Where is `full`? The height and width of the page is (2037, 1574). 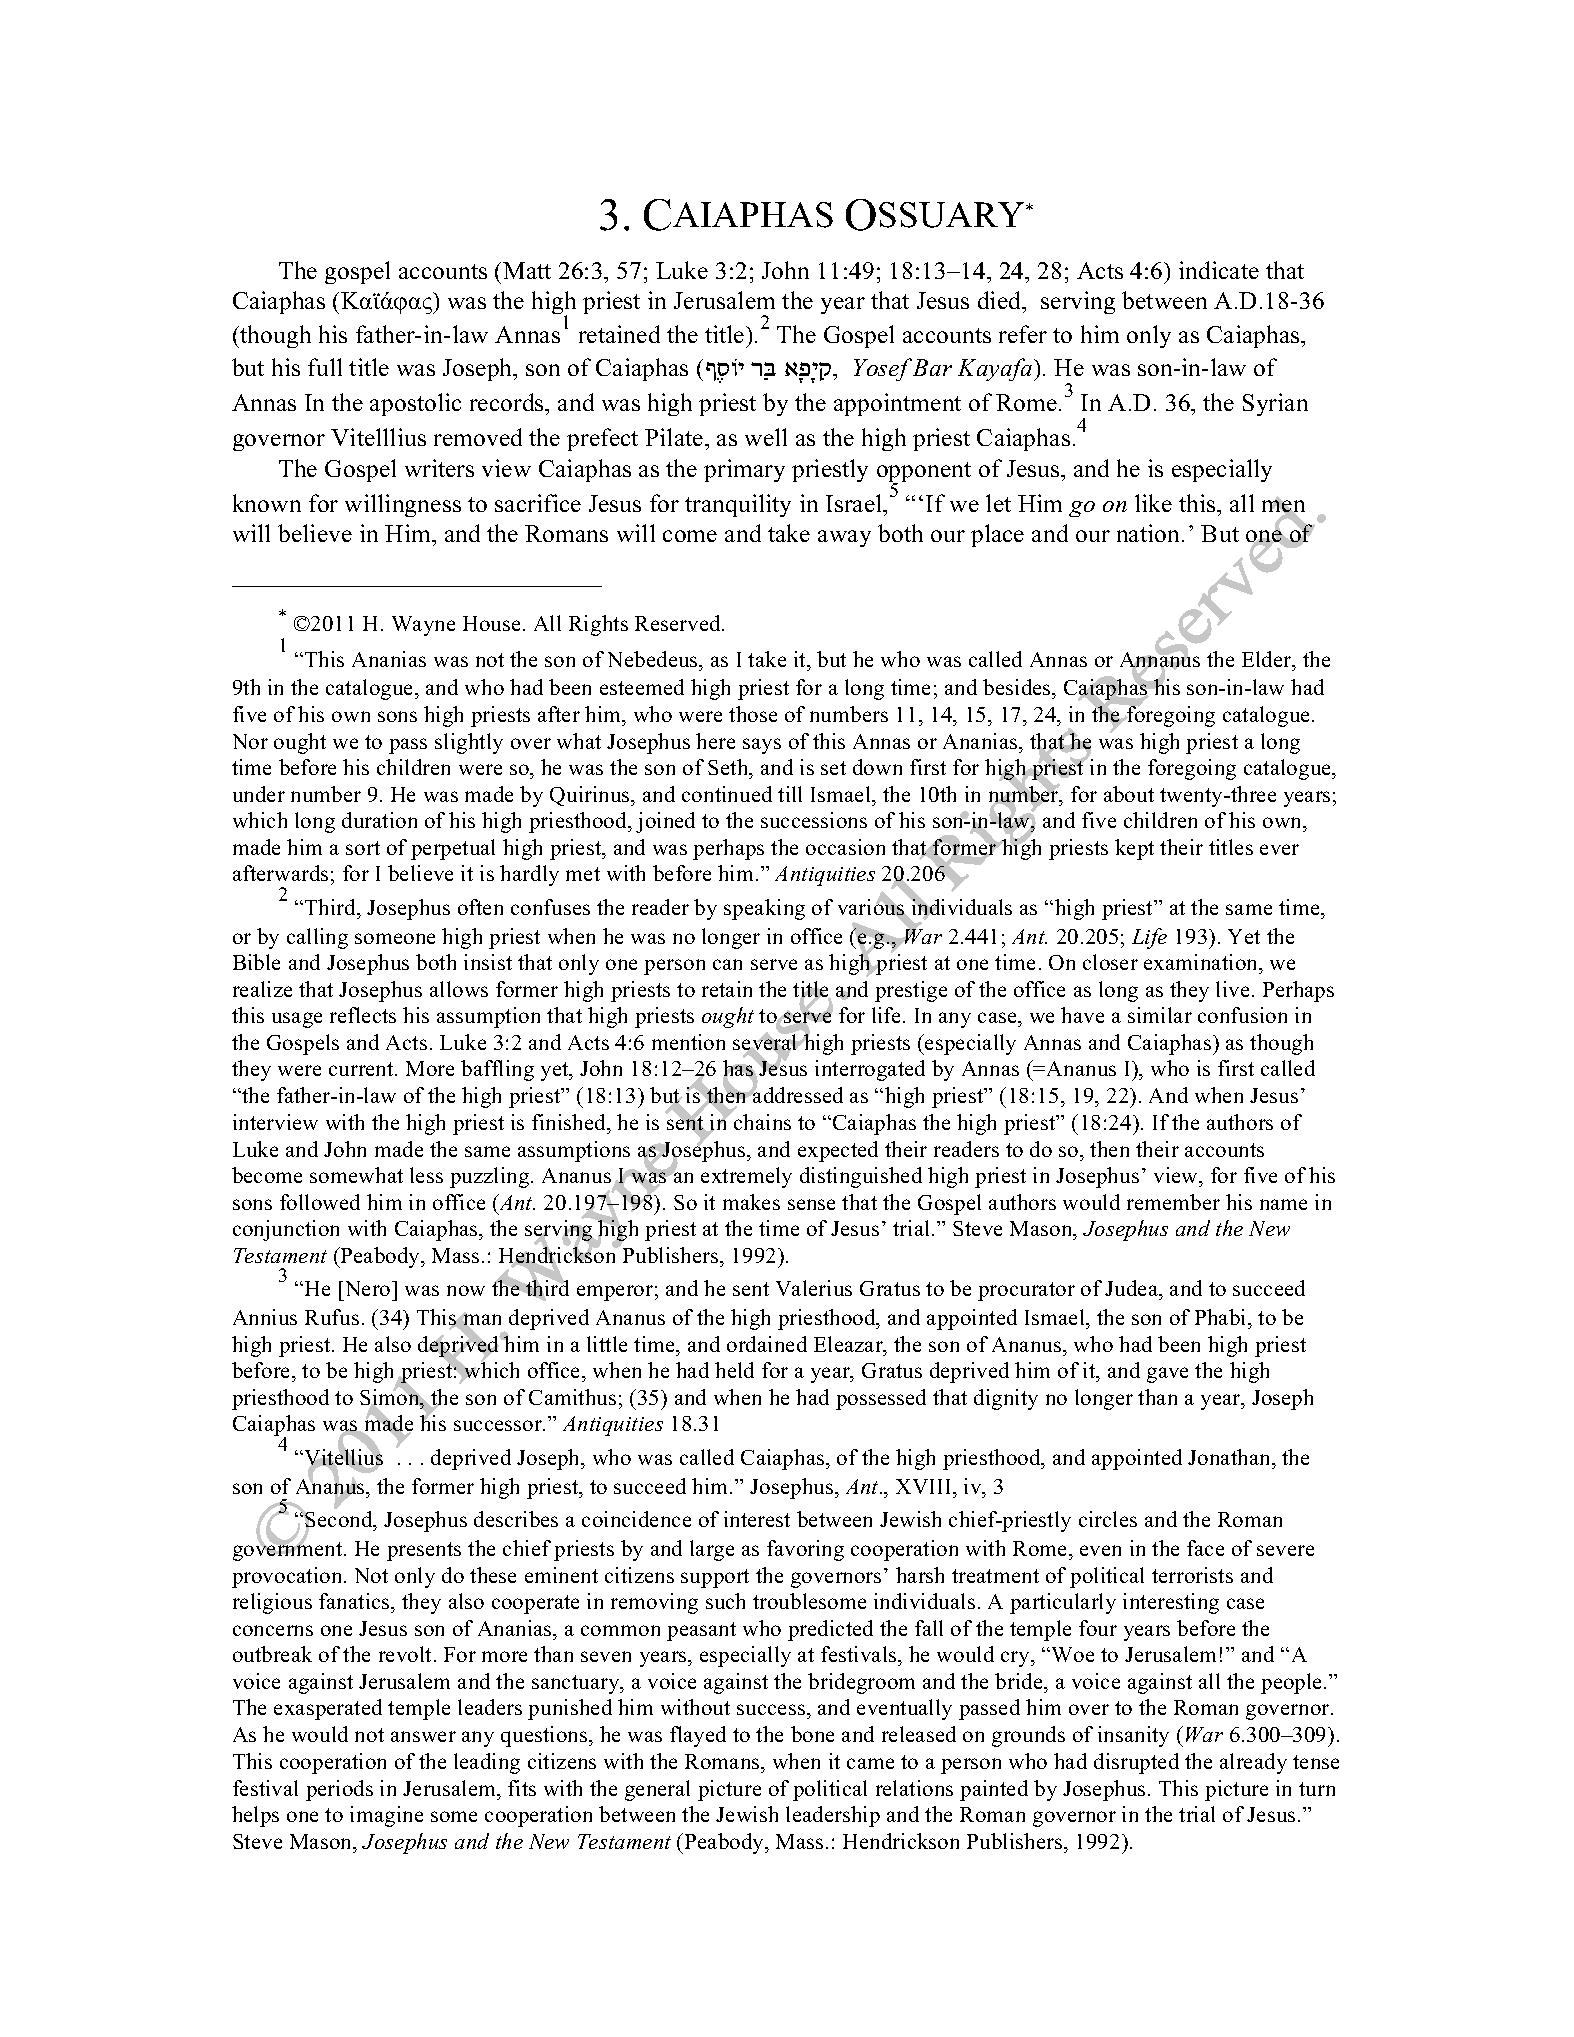
full is located at coordinates (325, 367).
